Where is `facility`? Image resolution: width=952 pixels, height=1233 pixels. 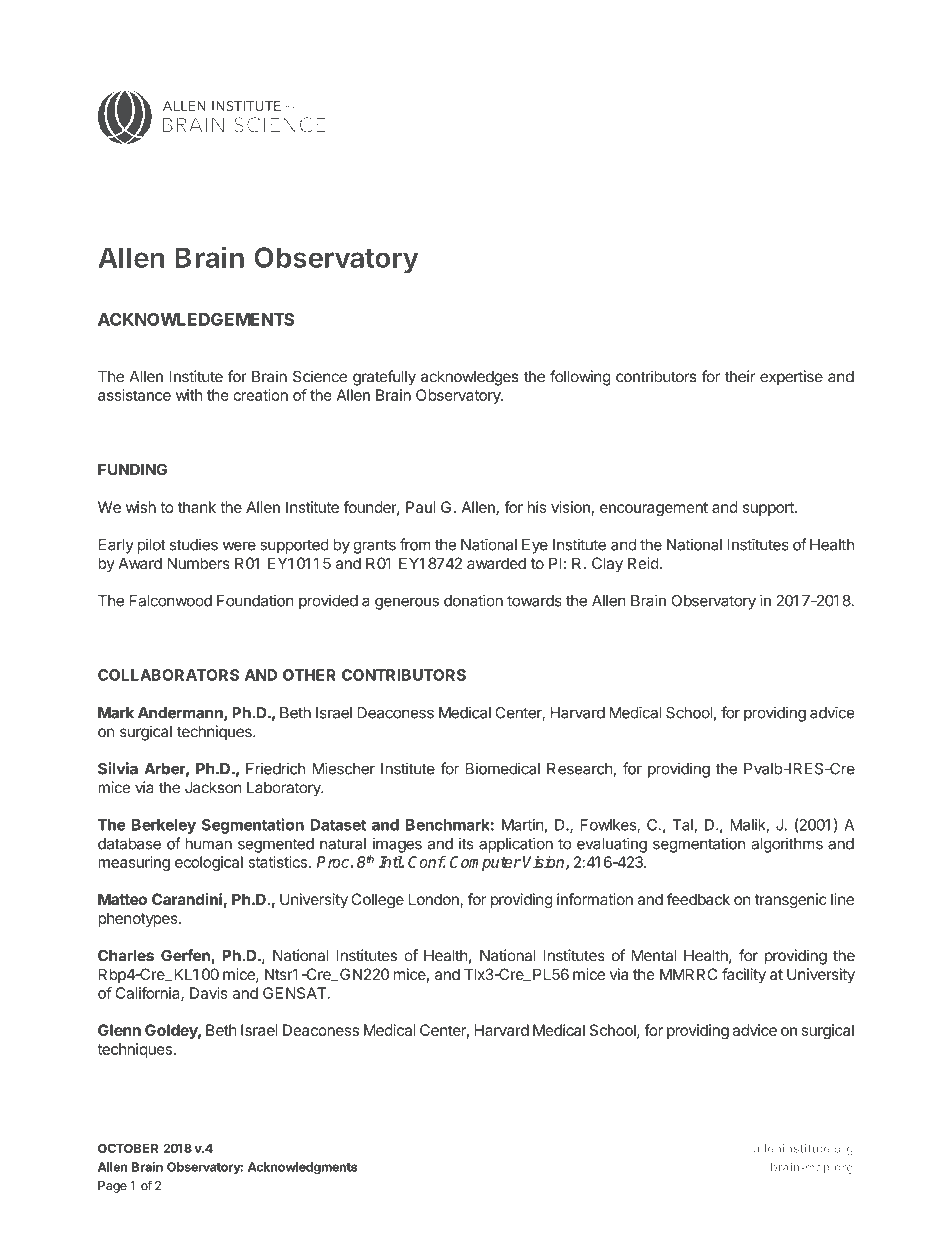 facility is located at coordinates (744, 976).
